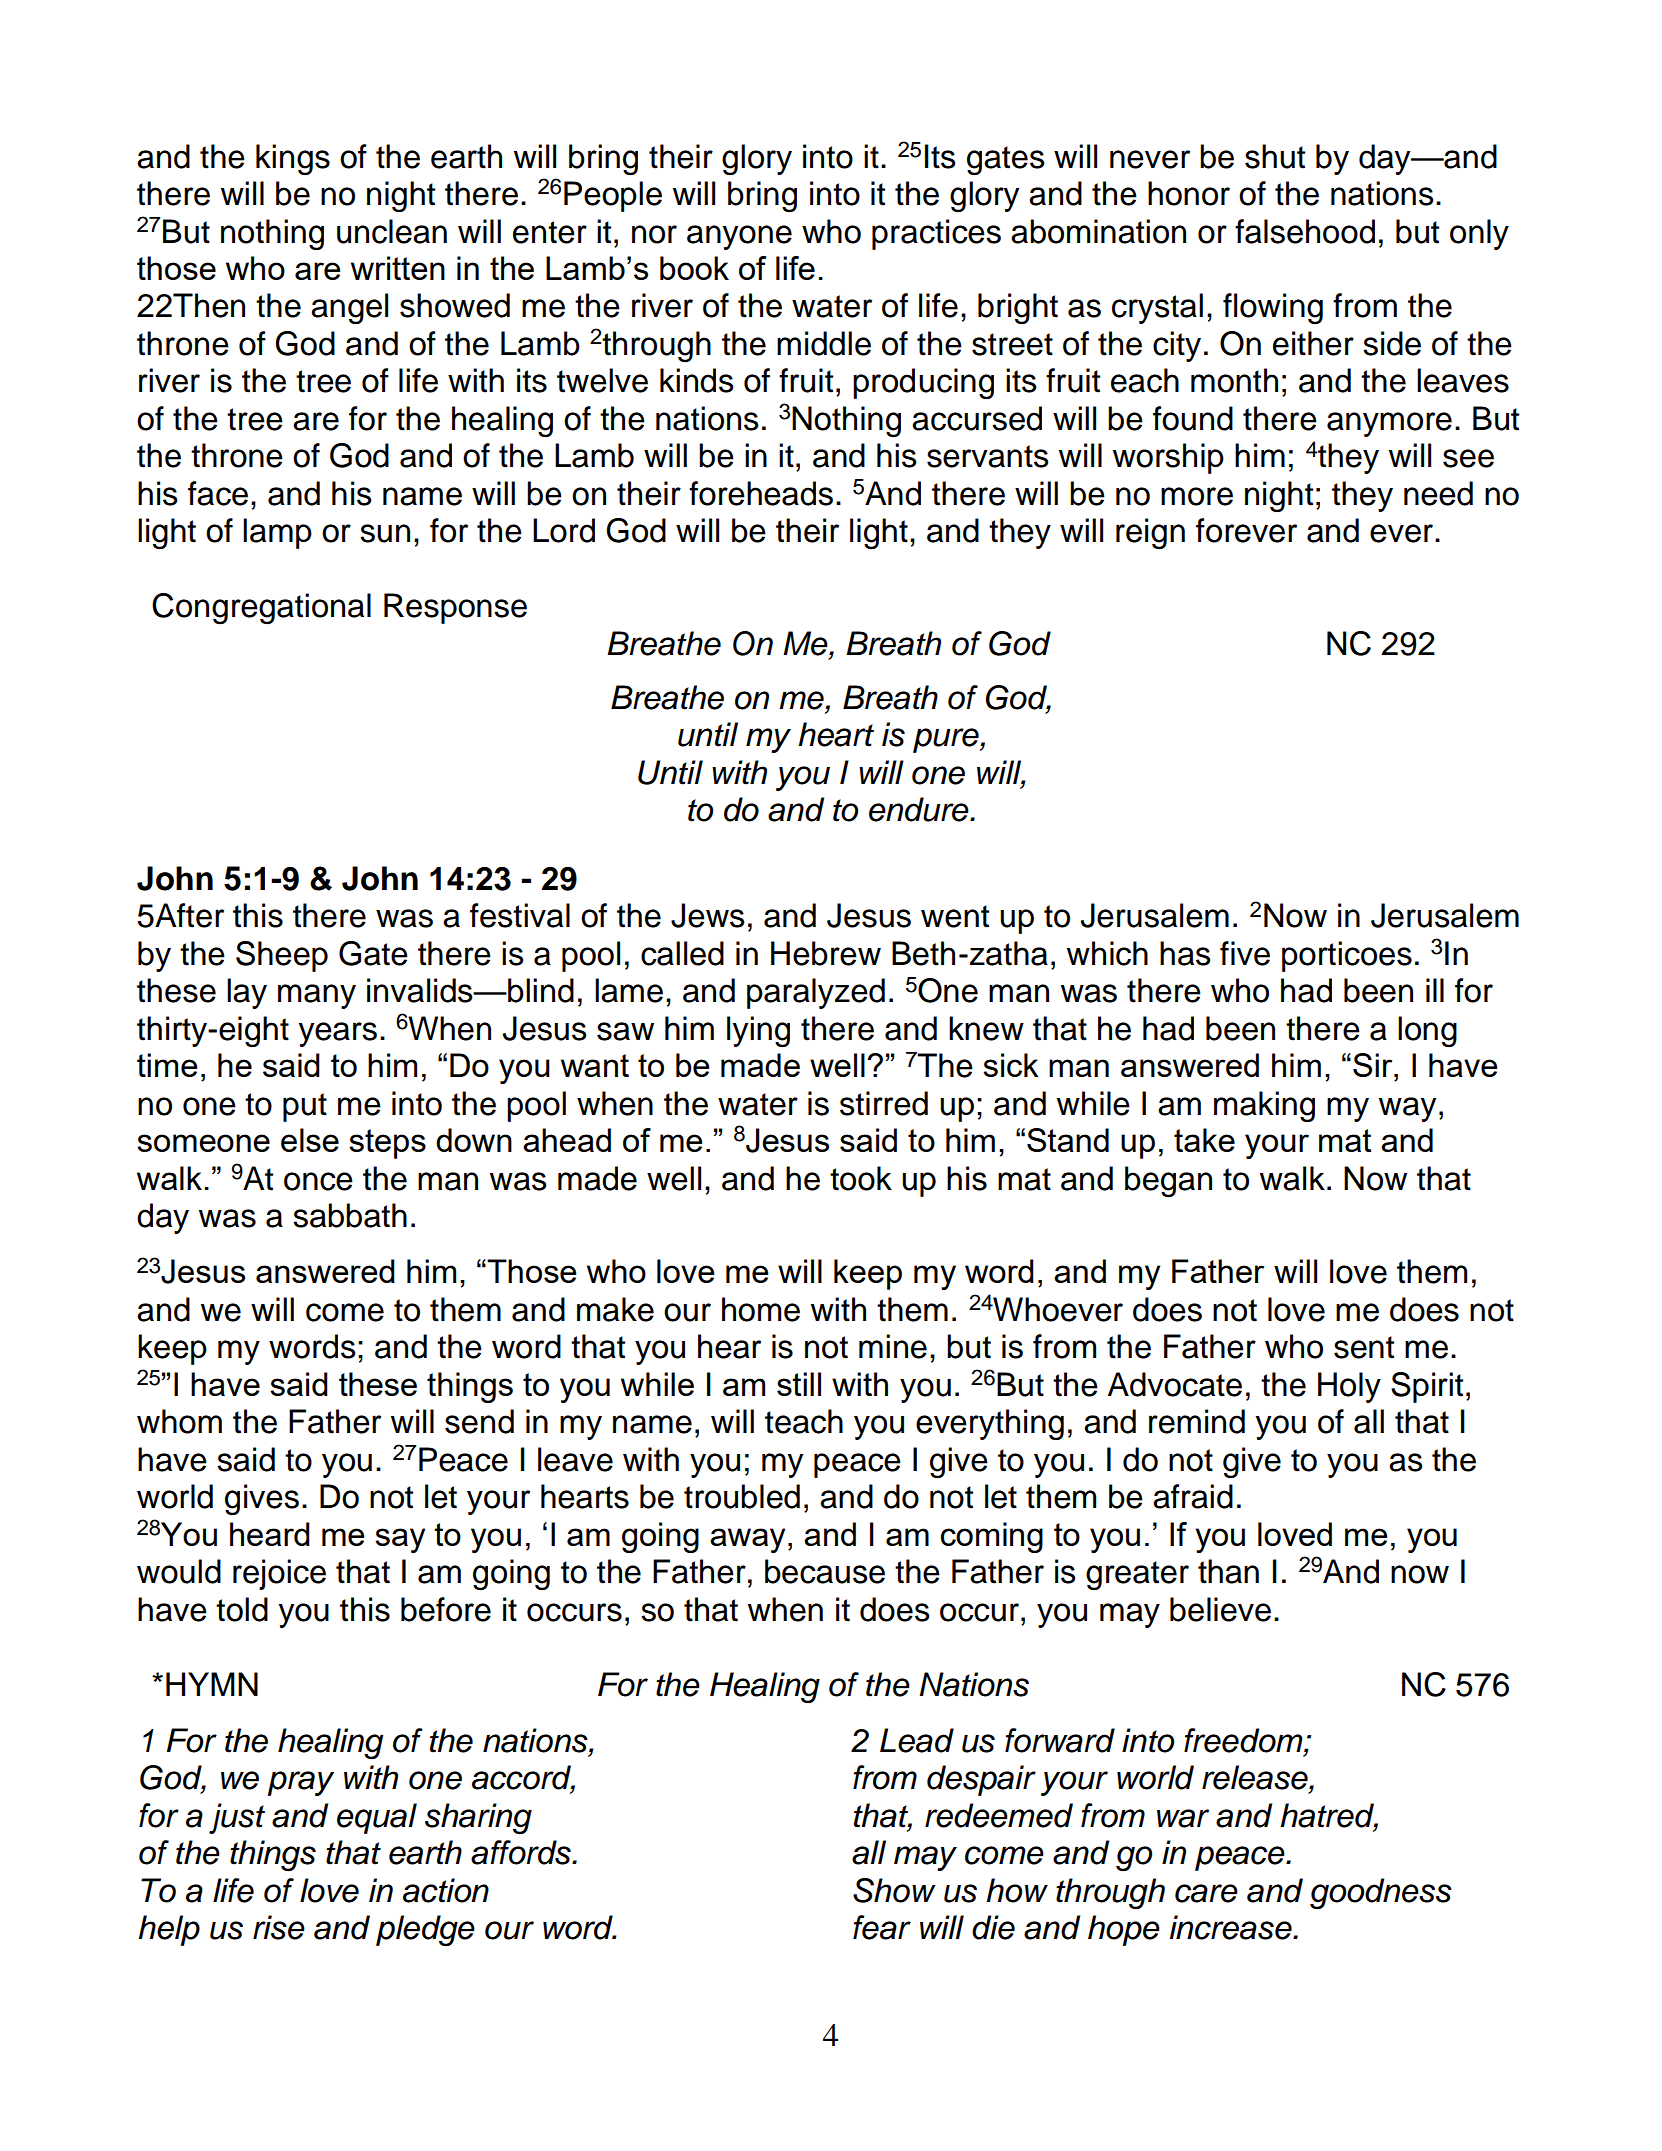 This document has width=1662, height=2151. I want to click on years, so click(337, 1034).
